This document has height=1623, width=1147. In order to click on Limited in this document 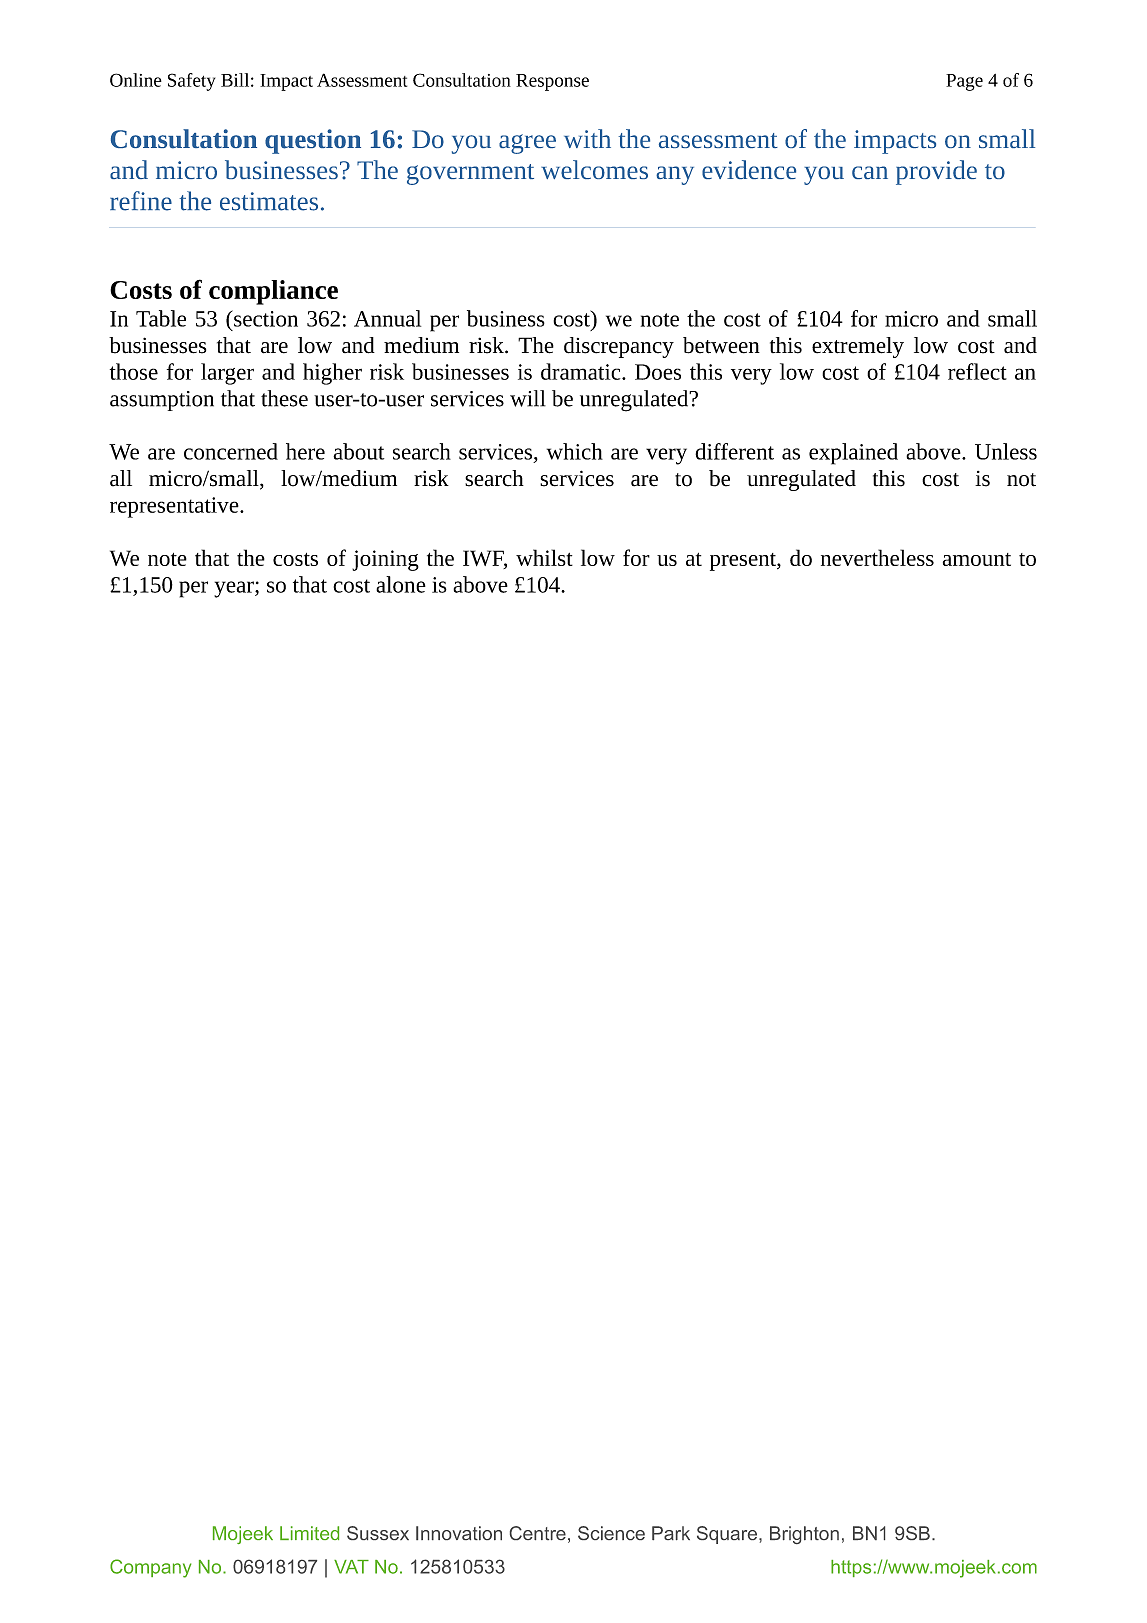, I will do `click(309, 1533)`.
